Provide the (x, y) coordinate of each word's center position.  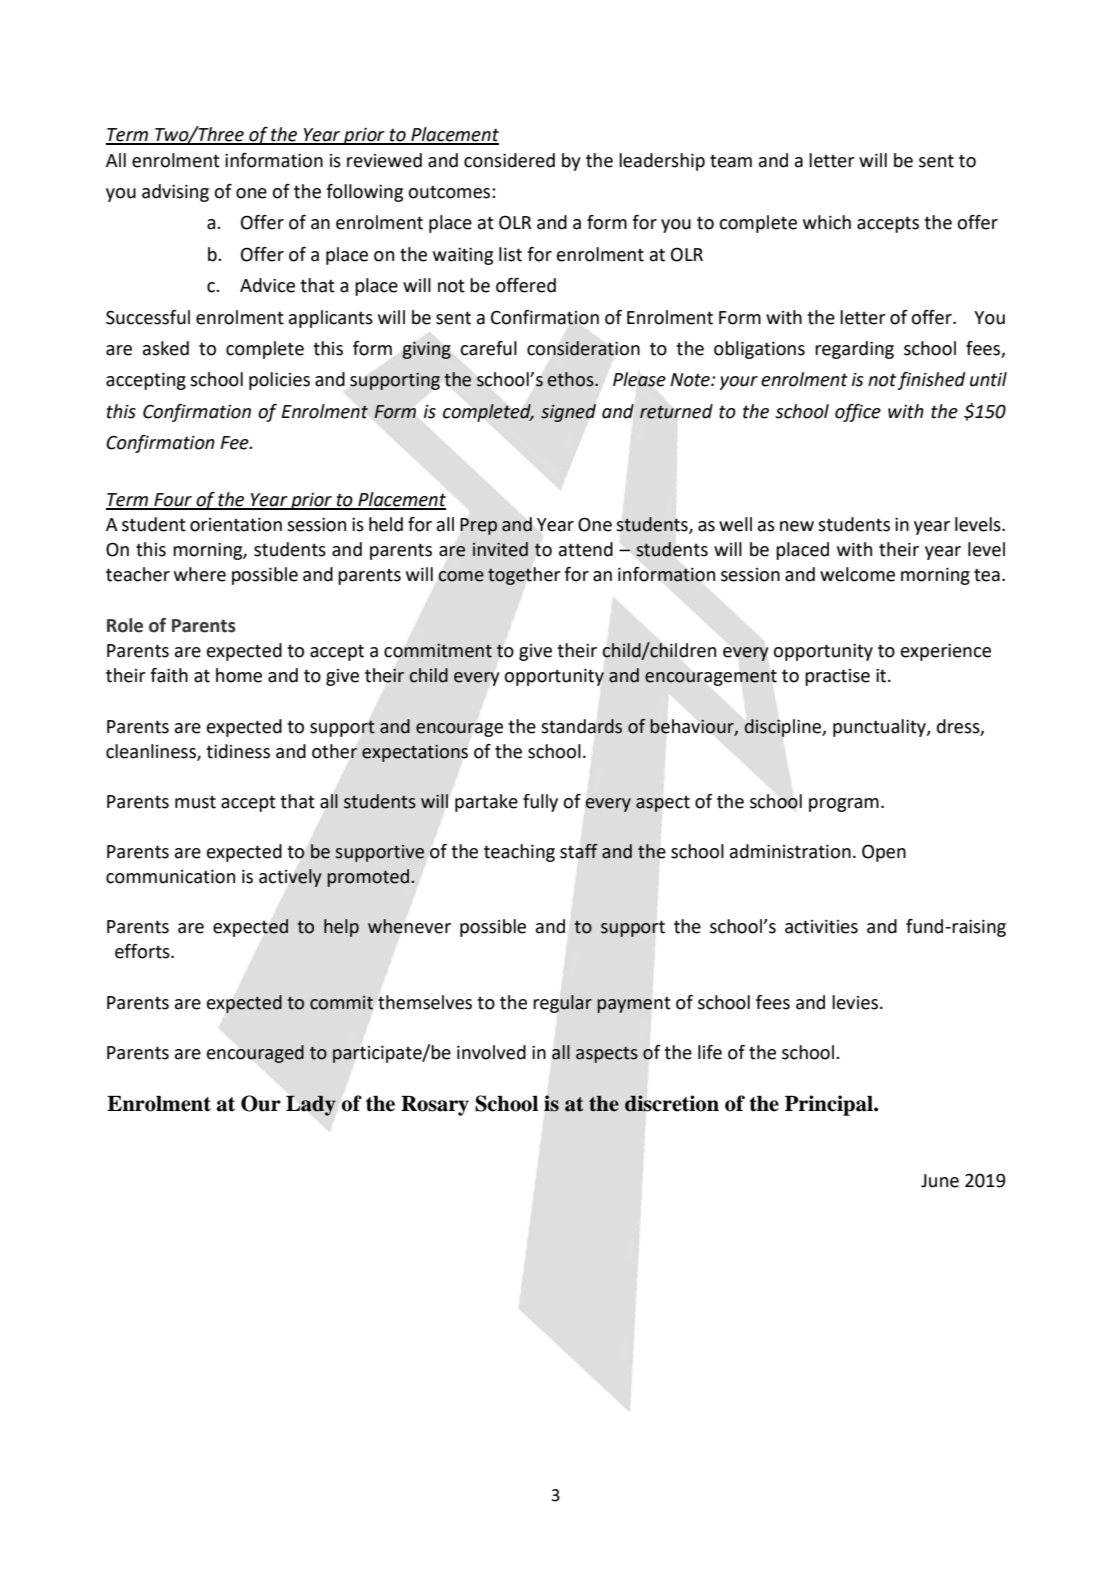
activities (821, 926)
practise (837, 677)
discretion (672, 1103)
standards (581, 726)
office (858, 413)
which (827, 222)
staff (579, 851)
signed (568, 413)
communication (170, 876)
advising (175, 193)
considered (509, 160)
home (239, 675)
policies (279, 381)
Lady (311, 1106)
